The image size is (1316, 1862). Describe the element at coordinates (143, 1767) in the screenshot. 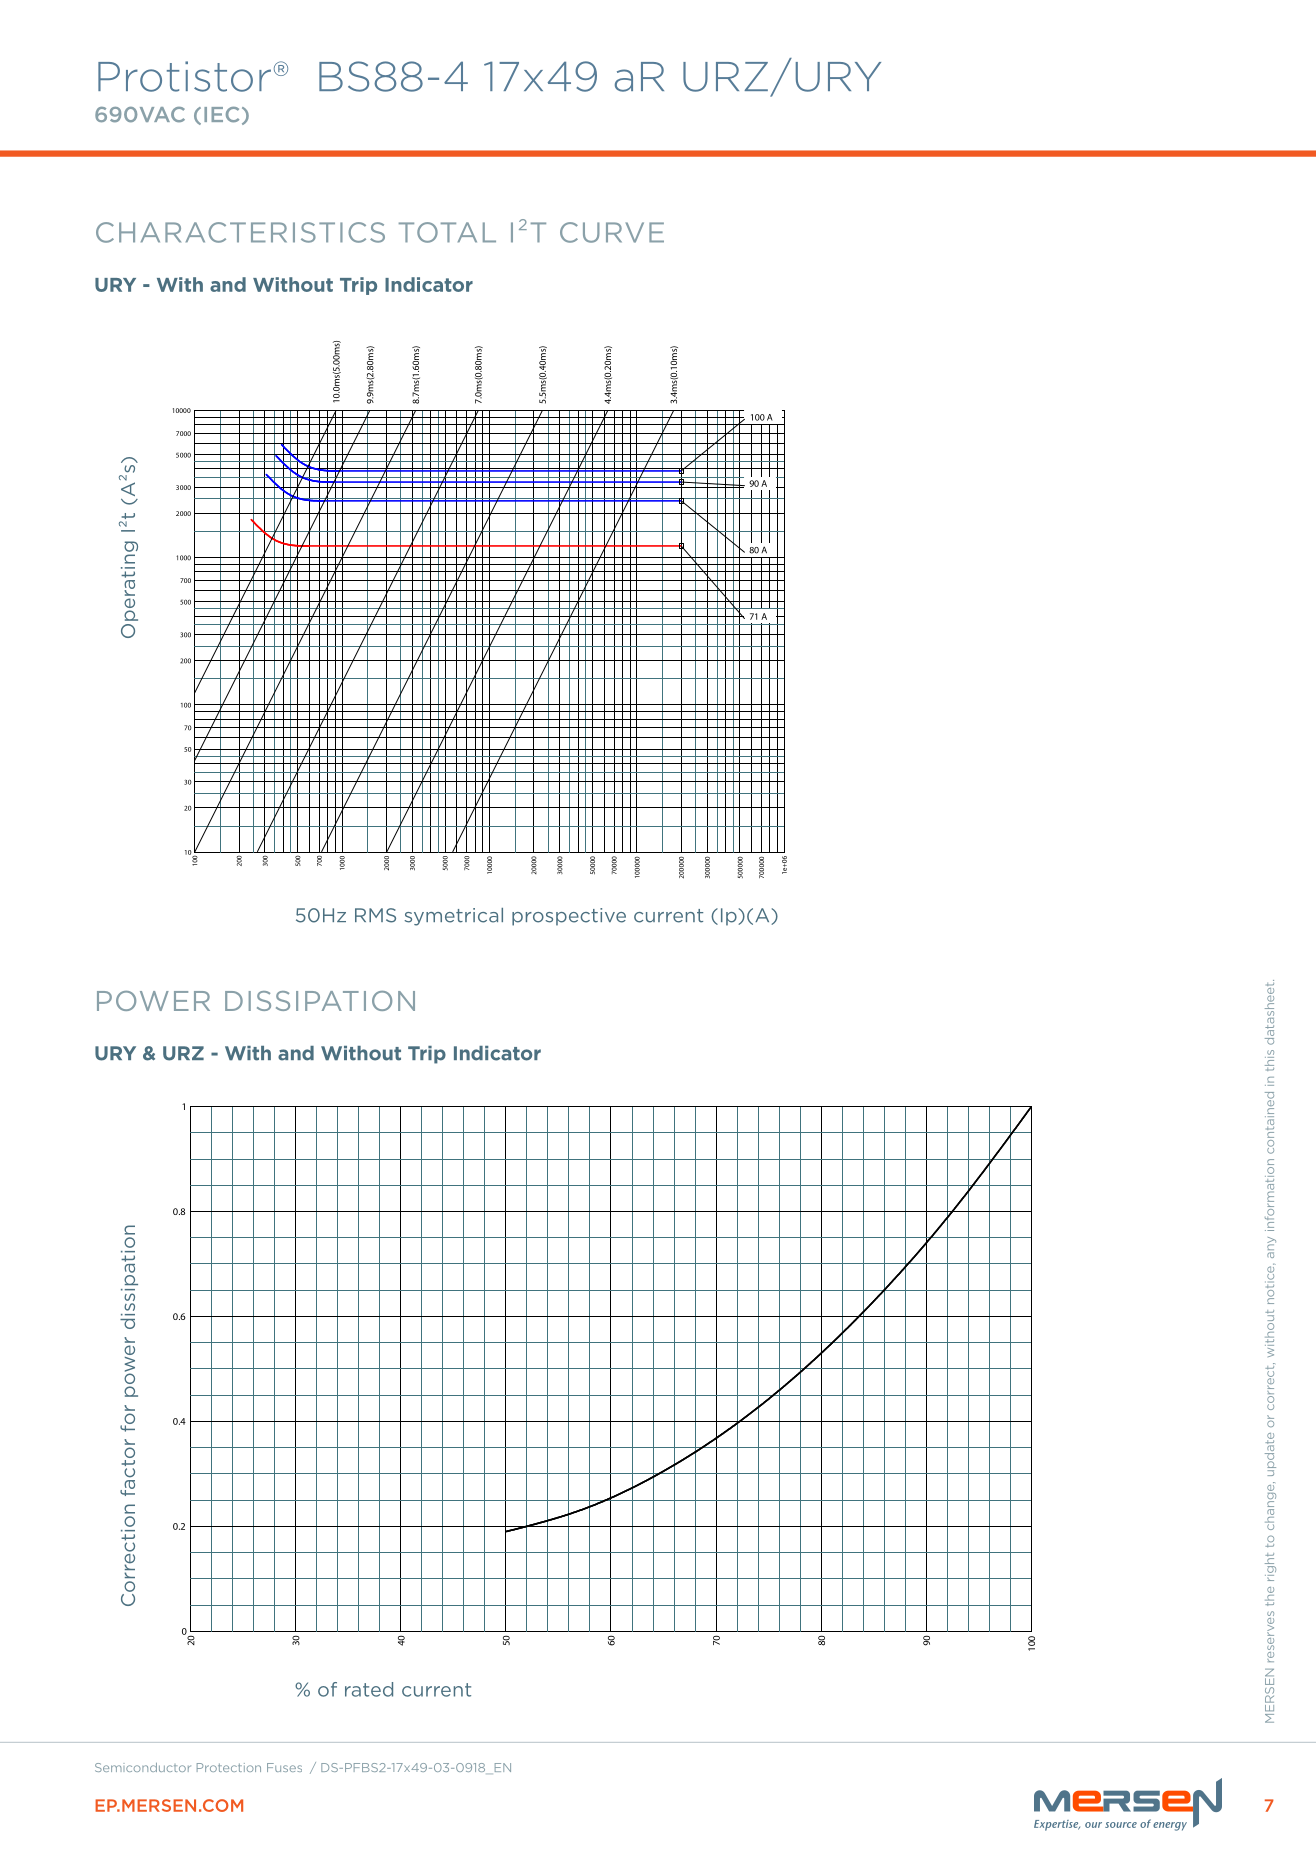

I see `Semiconductor` at that location.
